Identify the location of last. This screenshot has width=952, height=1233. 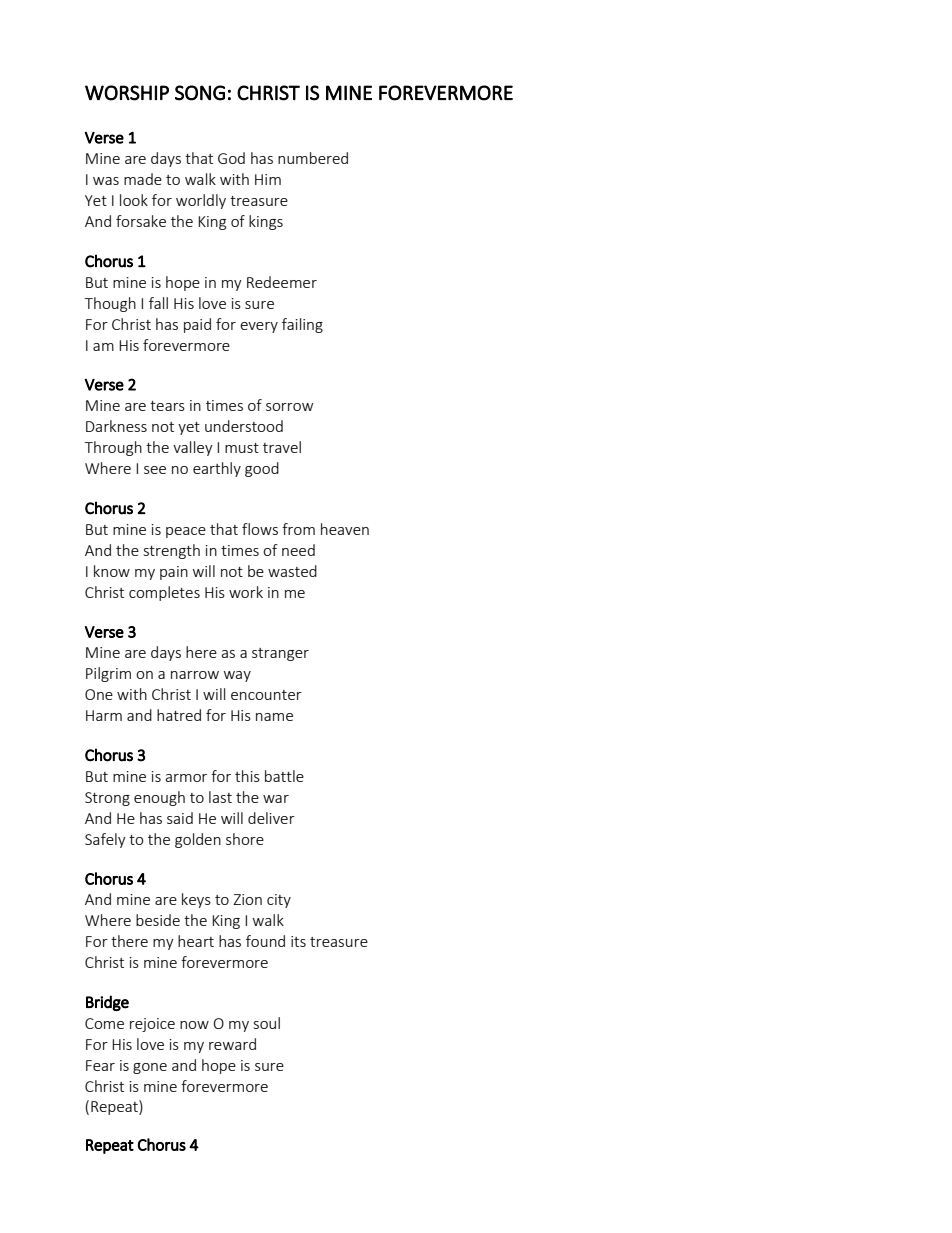
(220, 797).
